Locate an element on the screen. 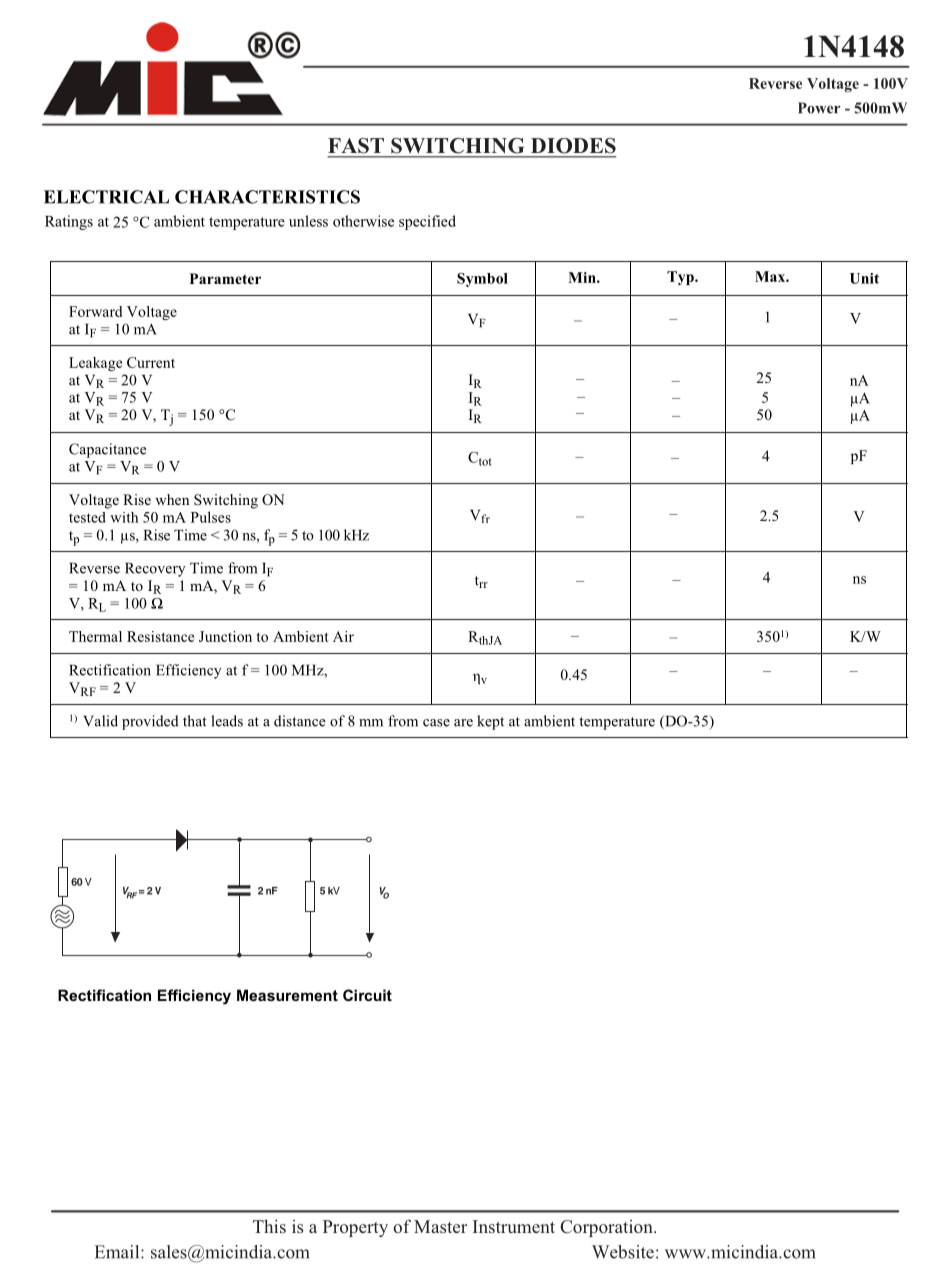 The height and width of the screenshot is (1268, 952). temperature is located at coordinates (617, 723).
